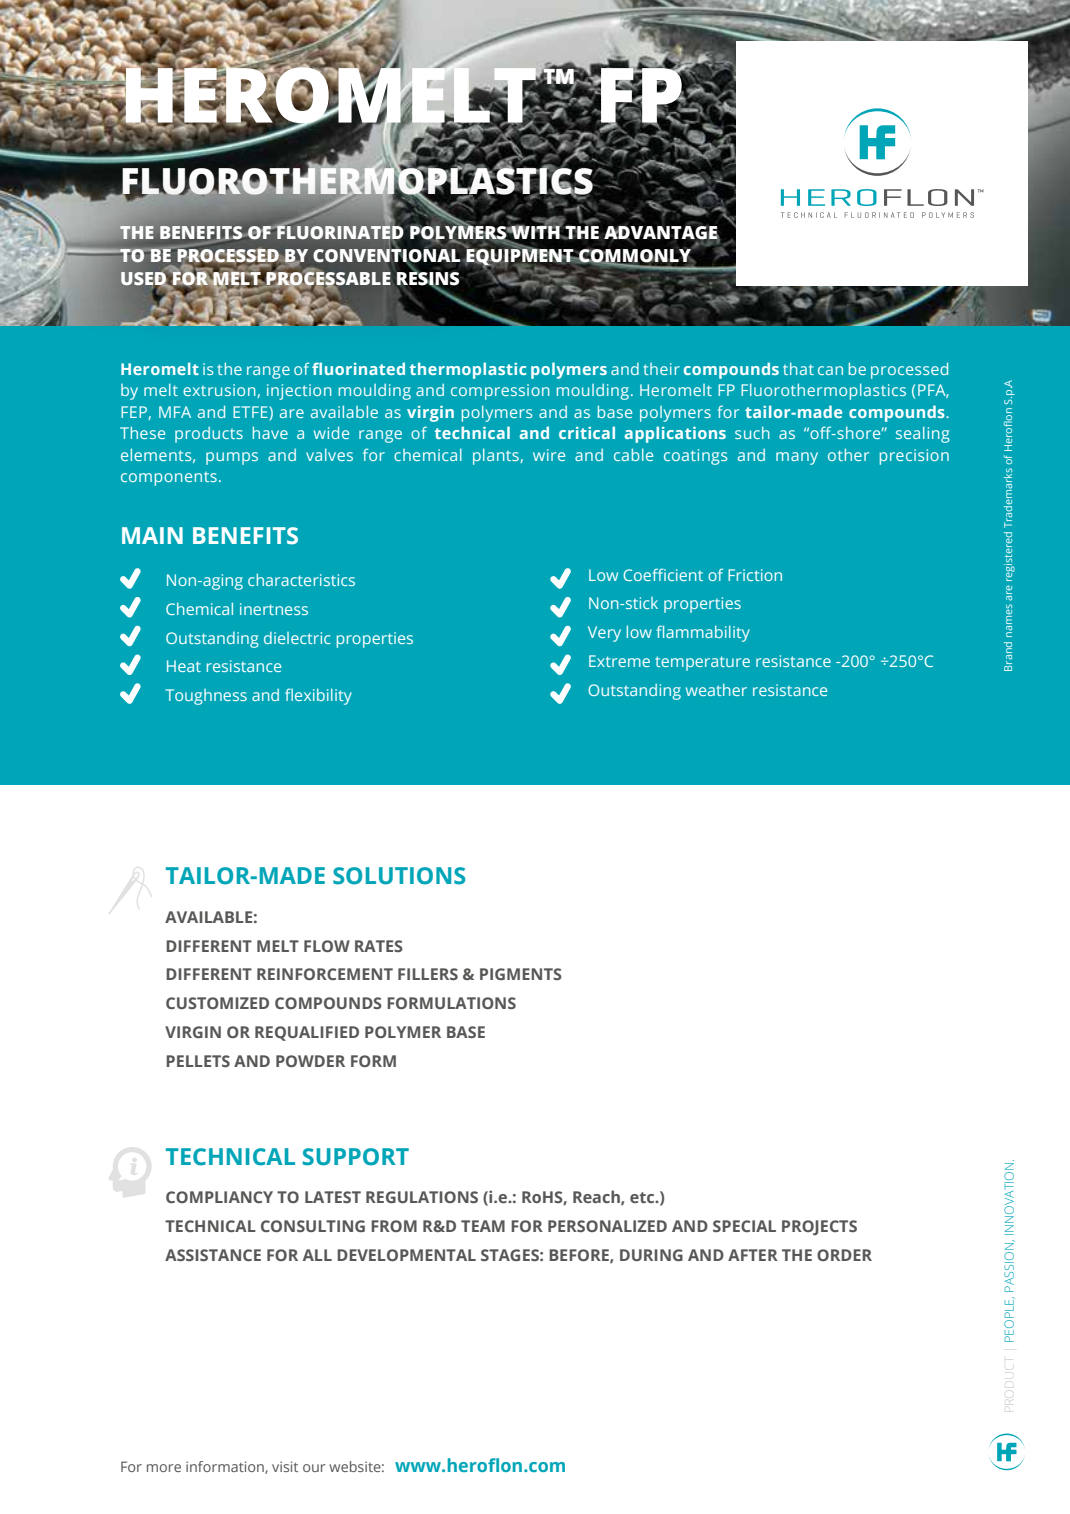  Describe the element at coordinates (830, 370) in the screenshot. I see `can` at that location.
